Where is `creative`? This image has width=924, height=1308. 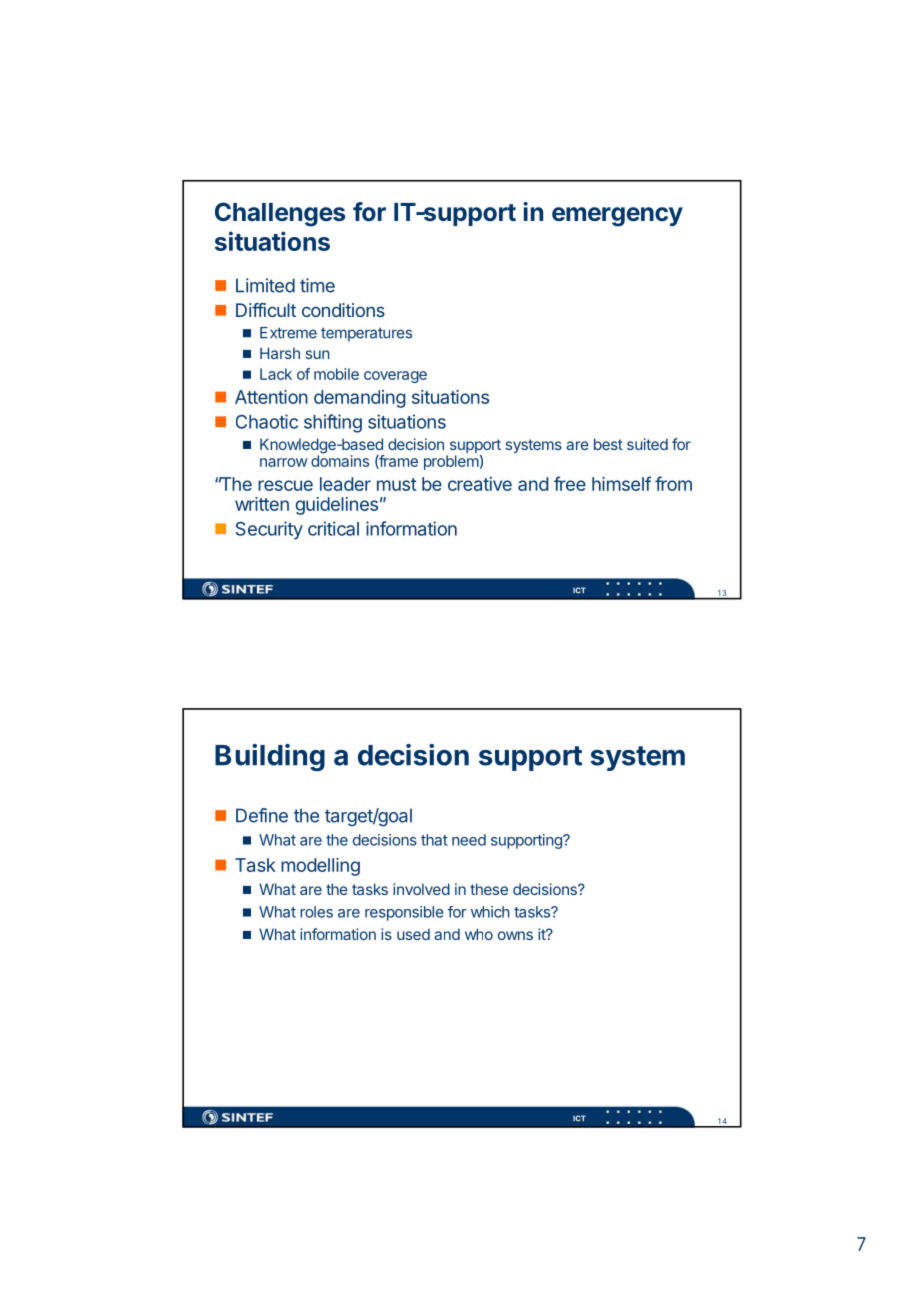 creative is located at coordinates (480, 484).
